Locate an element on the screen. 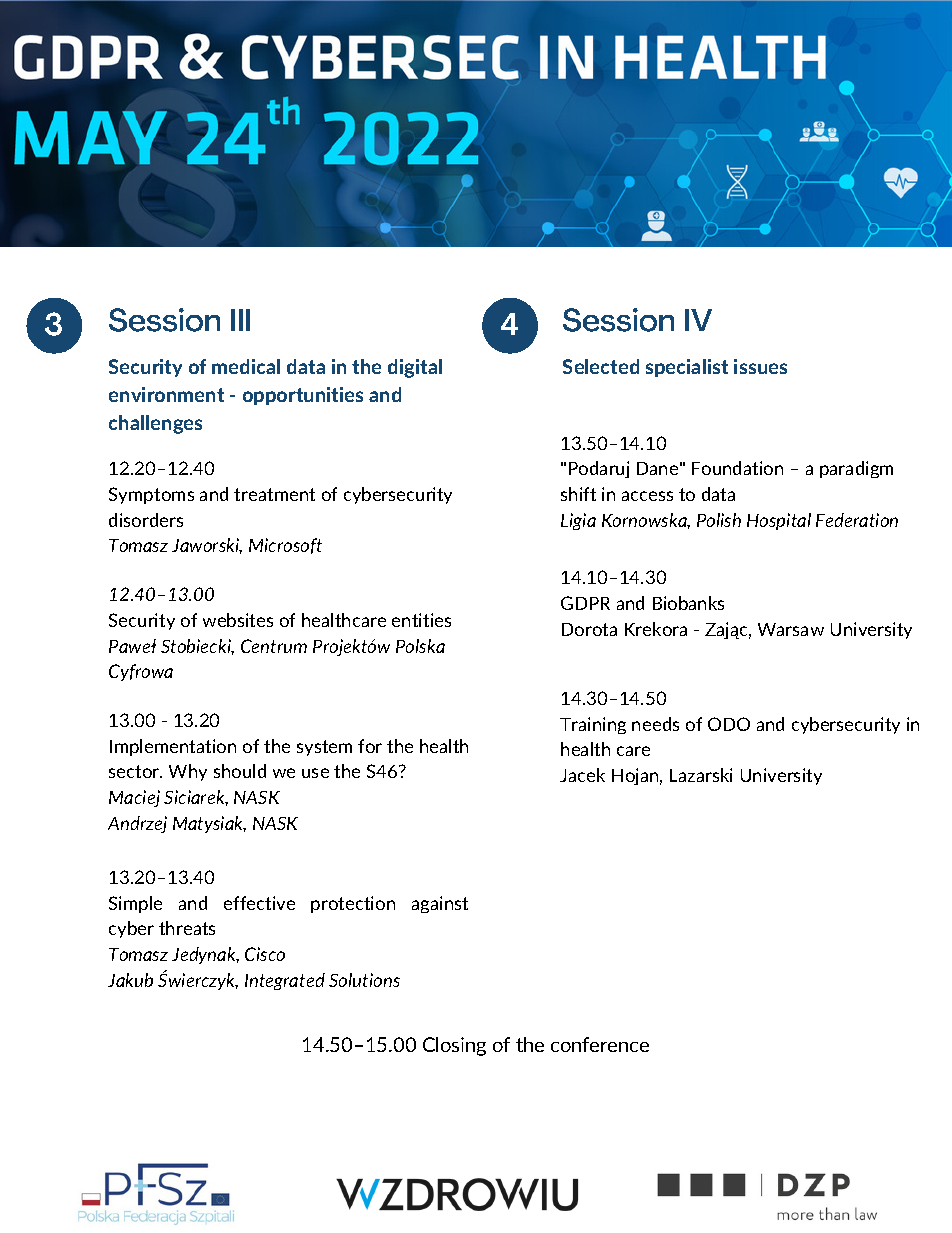  conference is located at coordinates (600, 1044).
